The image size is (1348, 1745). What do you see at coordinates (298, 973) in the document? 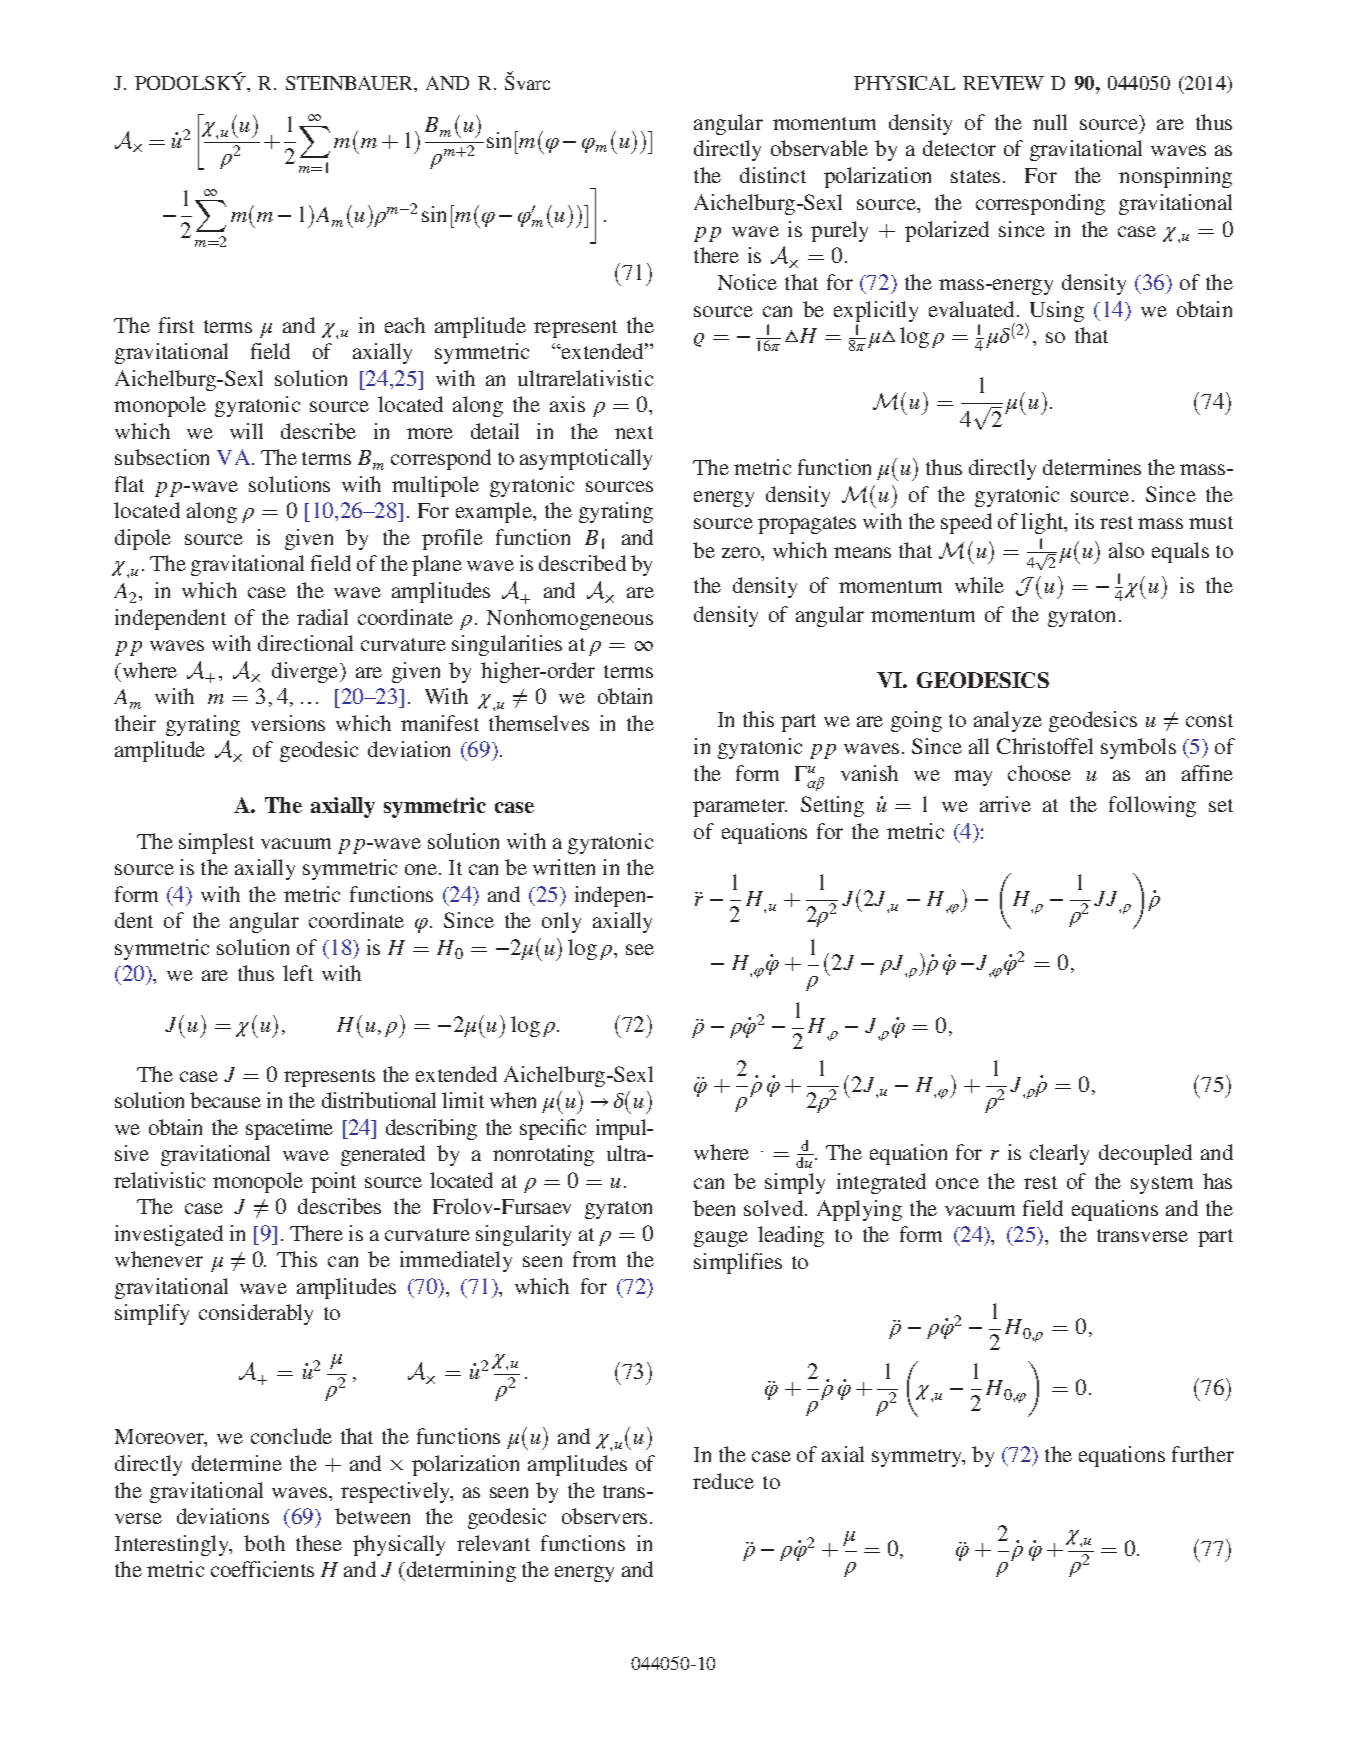
I see `left` at bounding box center [298, 973].
